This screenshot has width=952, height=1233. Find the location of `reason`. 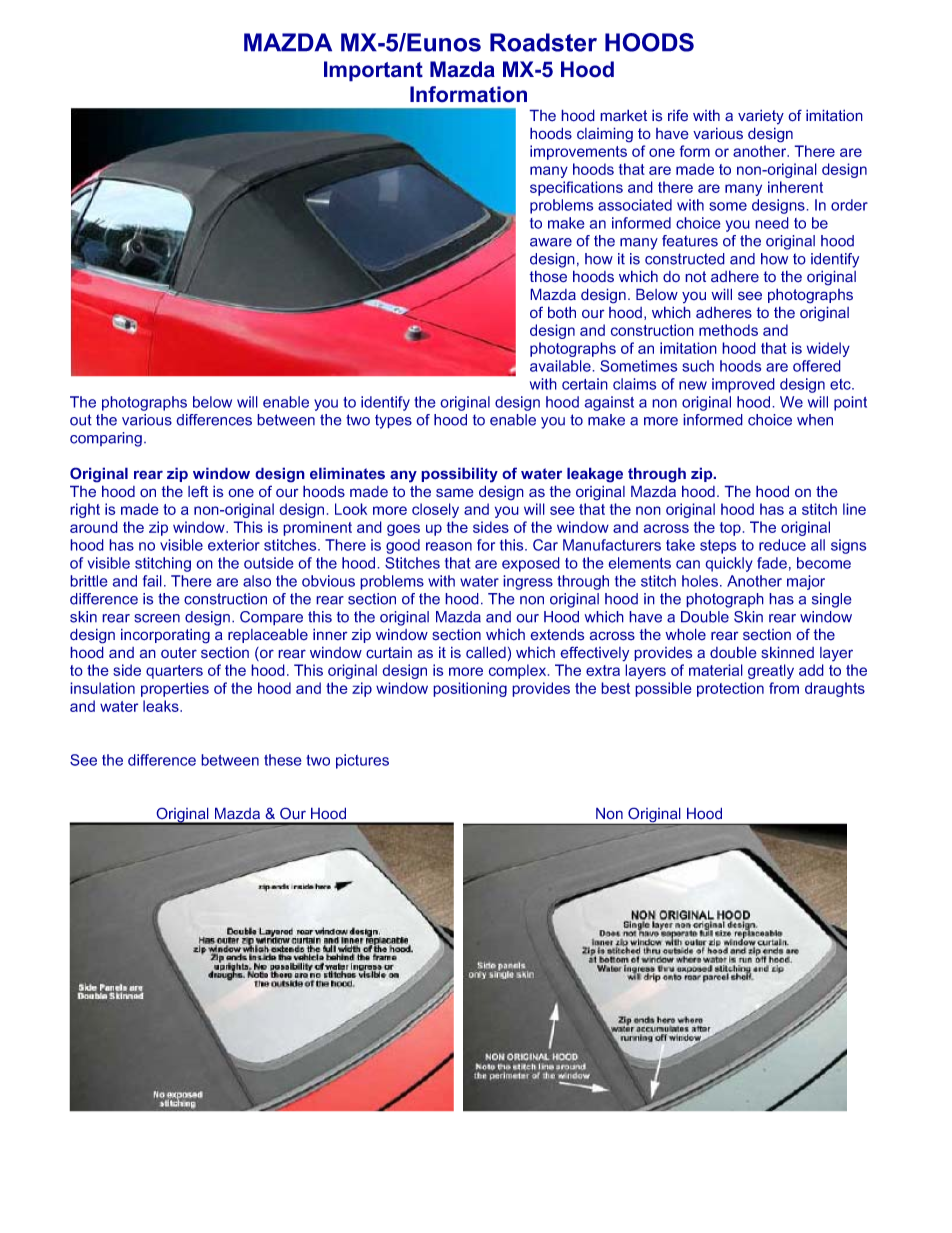

reason is located at coordinates (449, 546).
